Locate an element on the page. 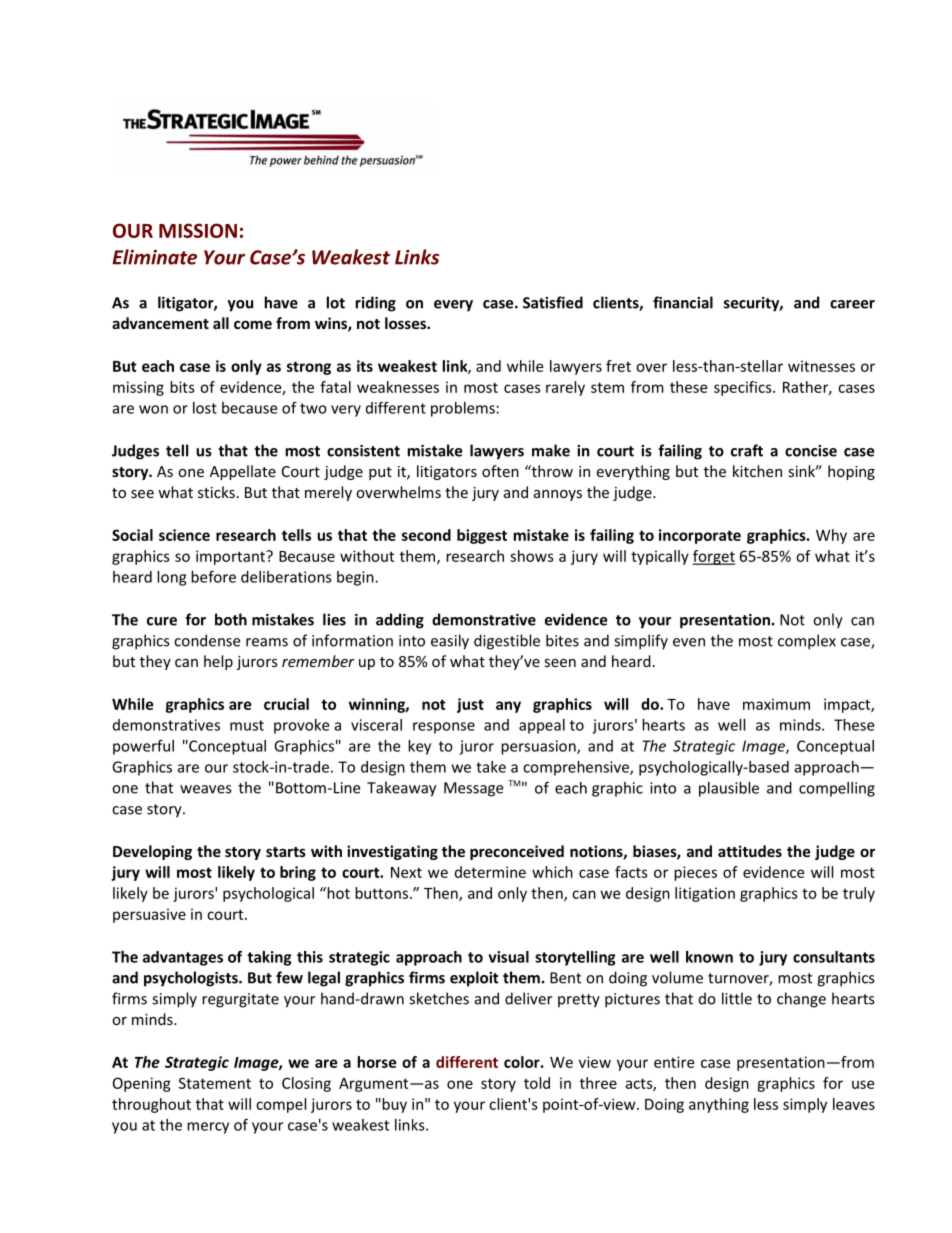  career is located at coordinates (852, 304).
